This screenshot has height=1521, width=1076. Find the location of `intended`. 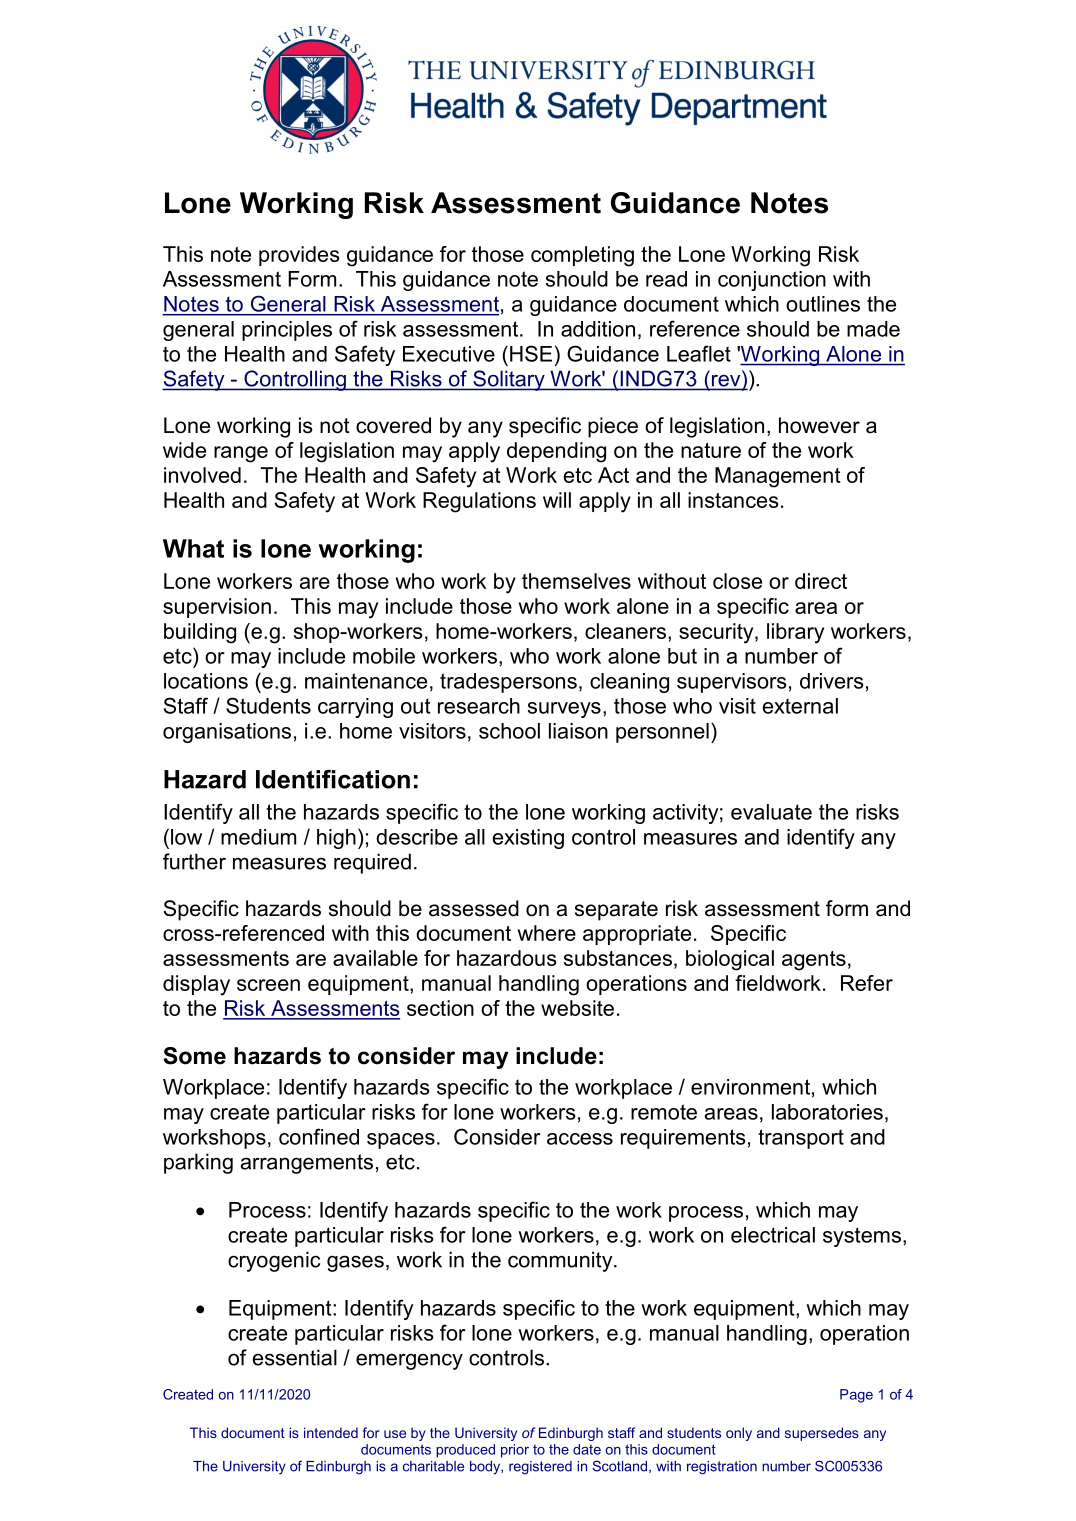

intended is located at coordinates (331, 1432).
